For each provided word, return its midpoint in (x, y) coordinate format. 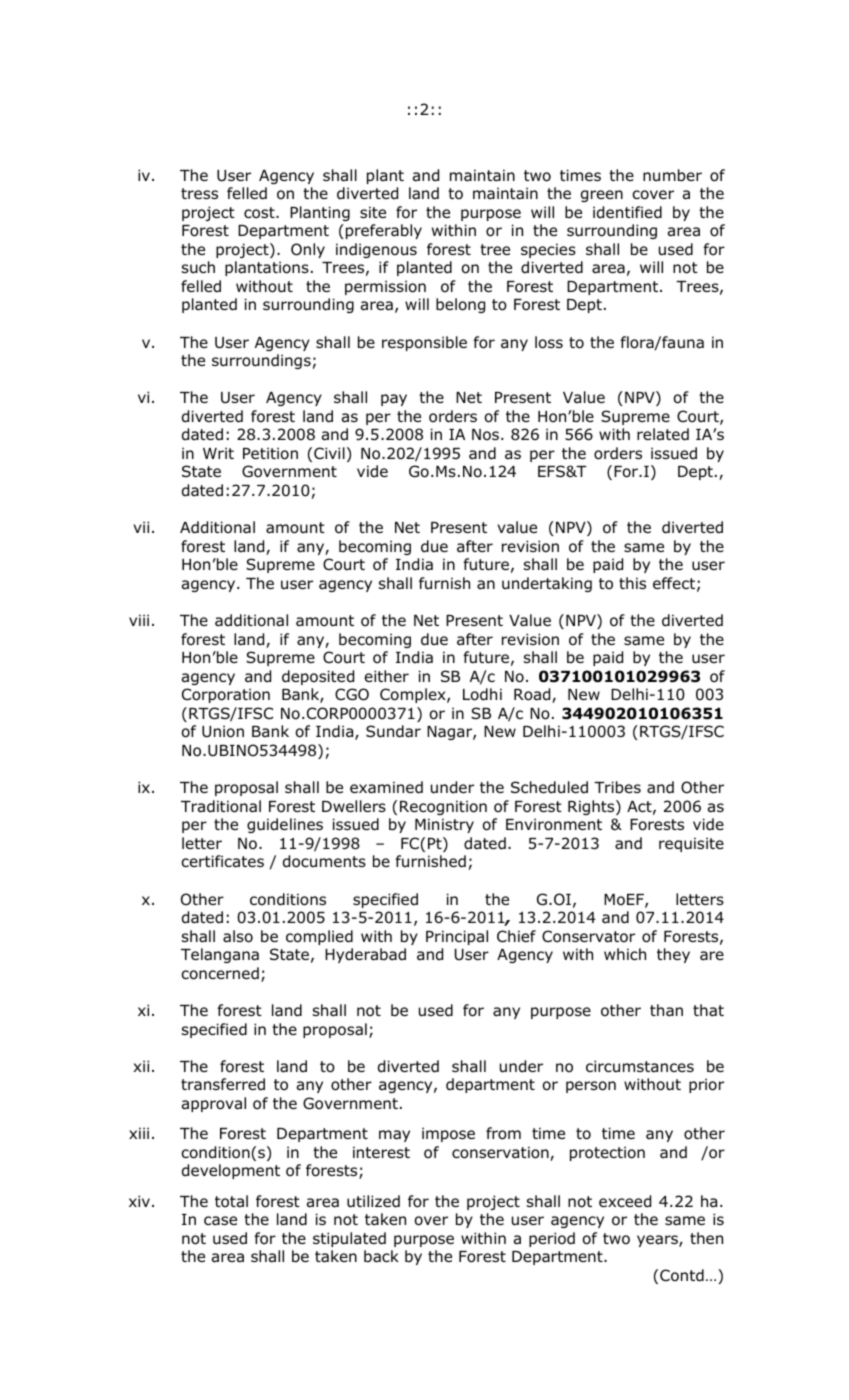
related (663, 434)
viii (139, 620)
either (387, 676)
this (632, 583)
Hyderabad (365, 955)
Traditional (221, 806)
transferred (223, 1084)
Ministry (444, 825)
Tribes (617, 787)
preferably (384, 231)
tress (199, 193)
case (220, 1220)
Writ (218, 453)
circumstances (640, 1066)
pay (394, 400)
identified (627, 212)
